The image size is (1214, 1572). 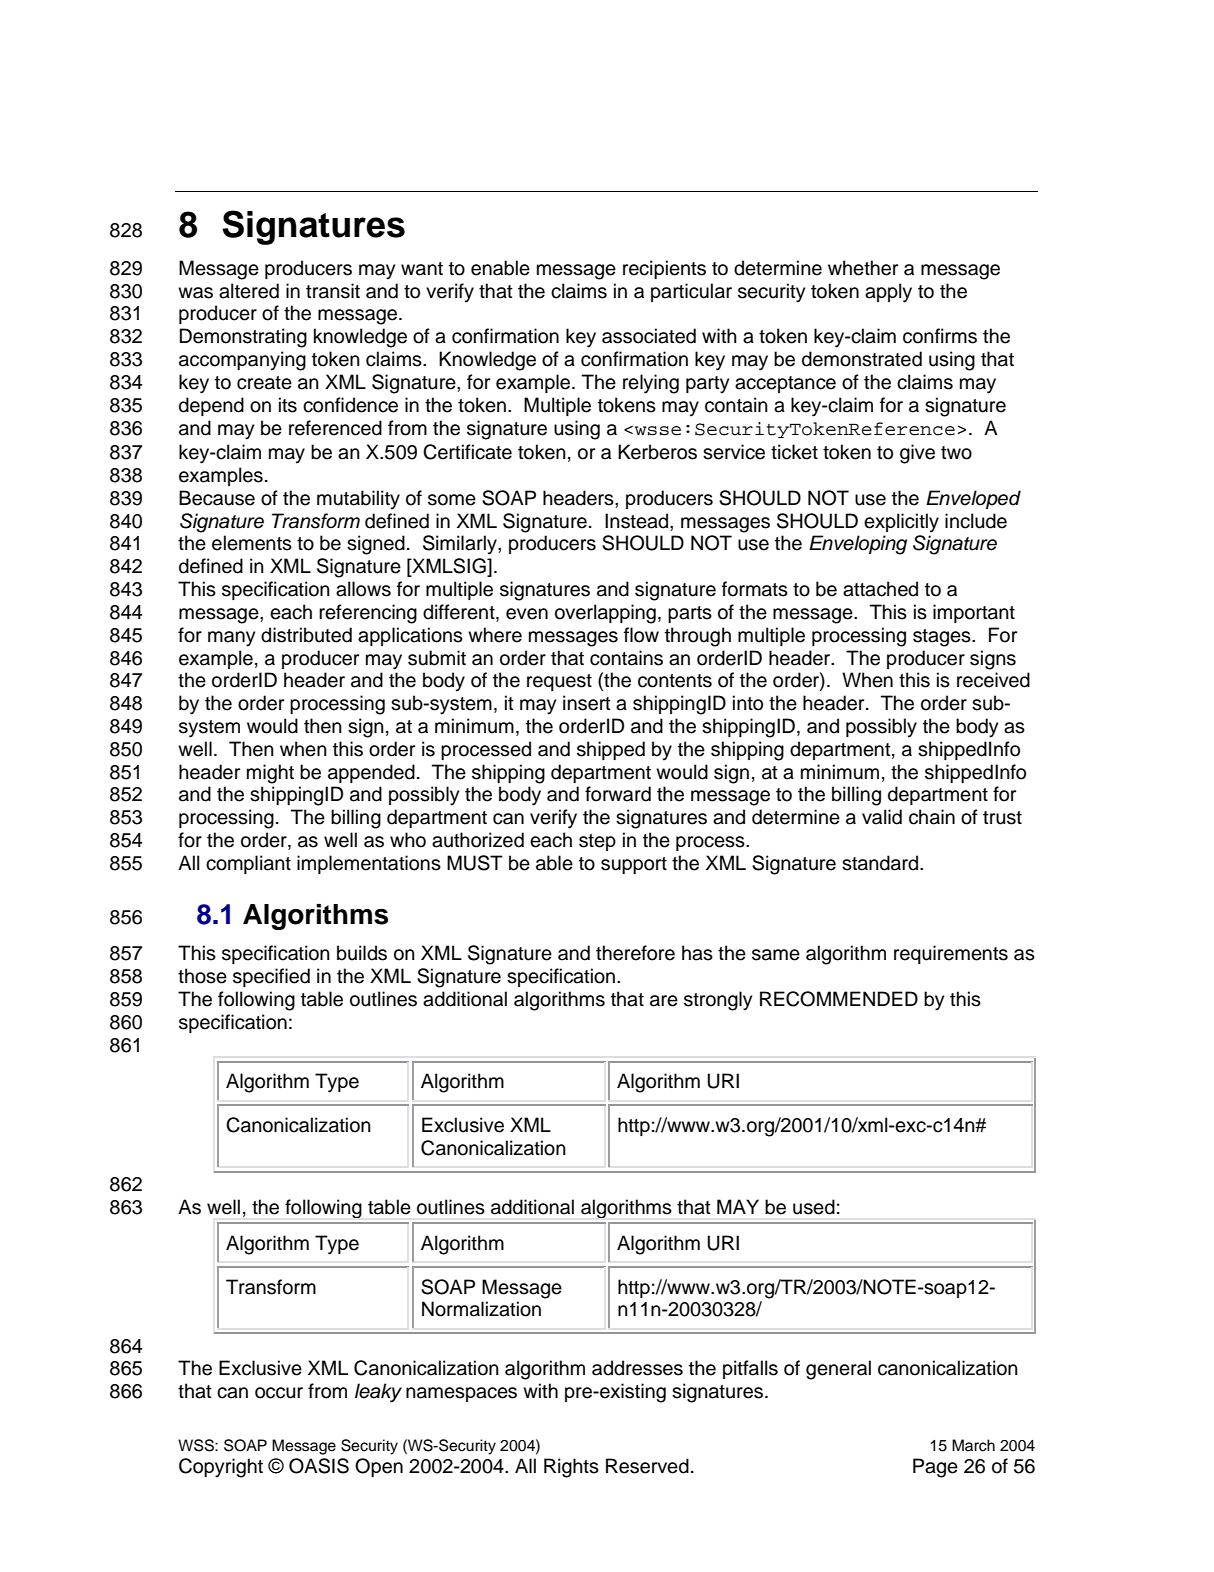 What do you see at coordinates (319, 1466) in the document?
I see `OASIS` at bounding box center [319, 1466].
